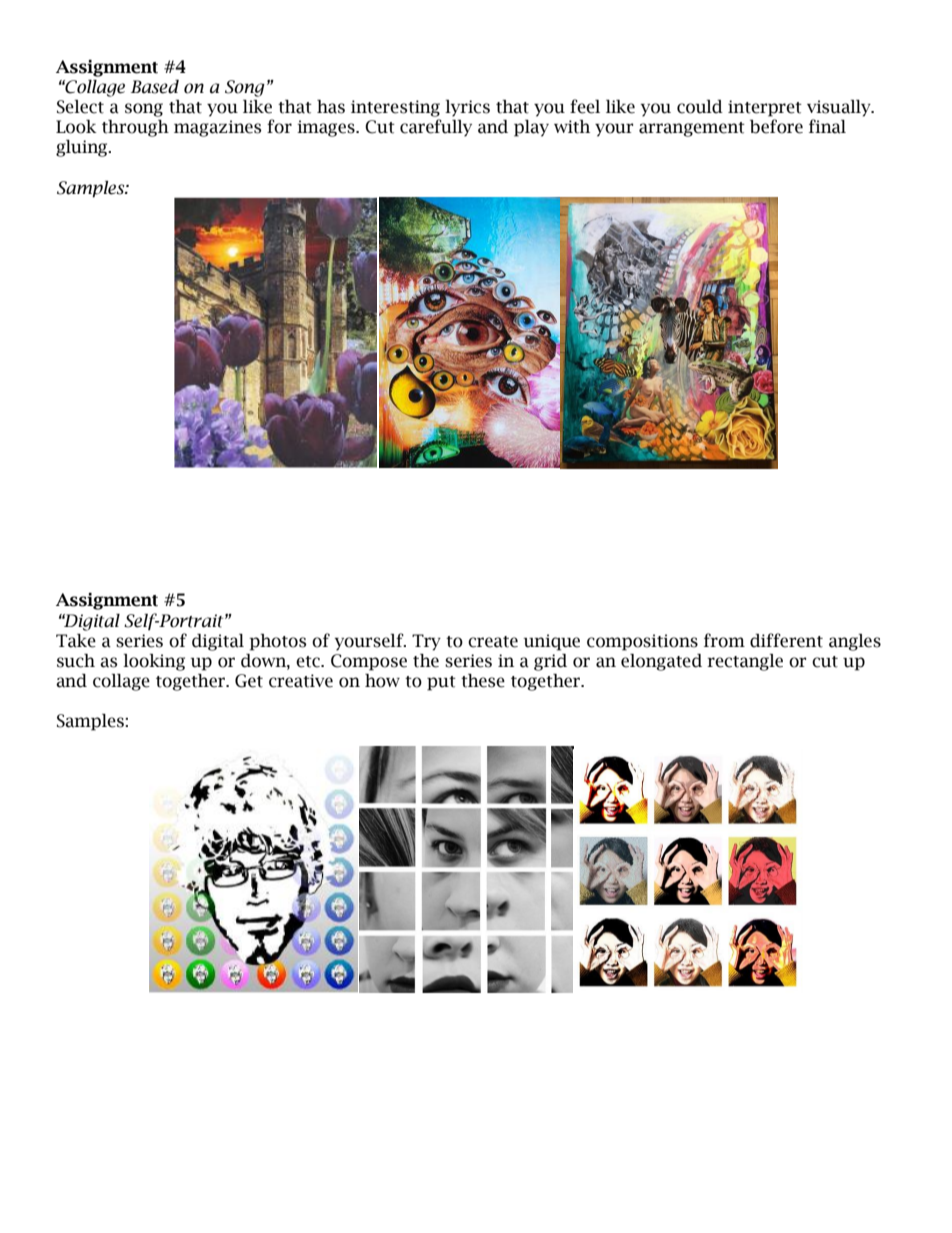  What do you see at coordinates (786, 640) in the screenshot?
I see `different` at bounding box center [786, 640].
